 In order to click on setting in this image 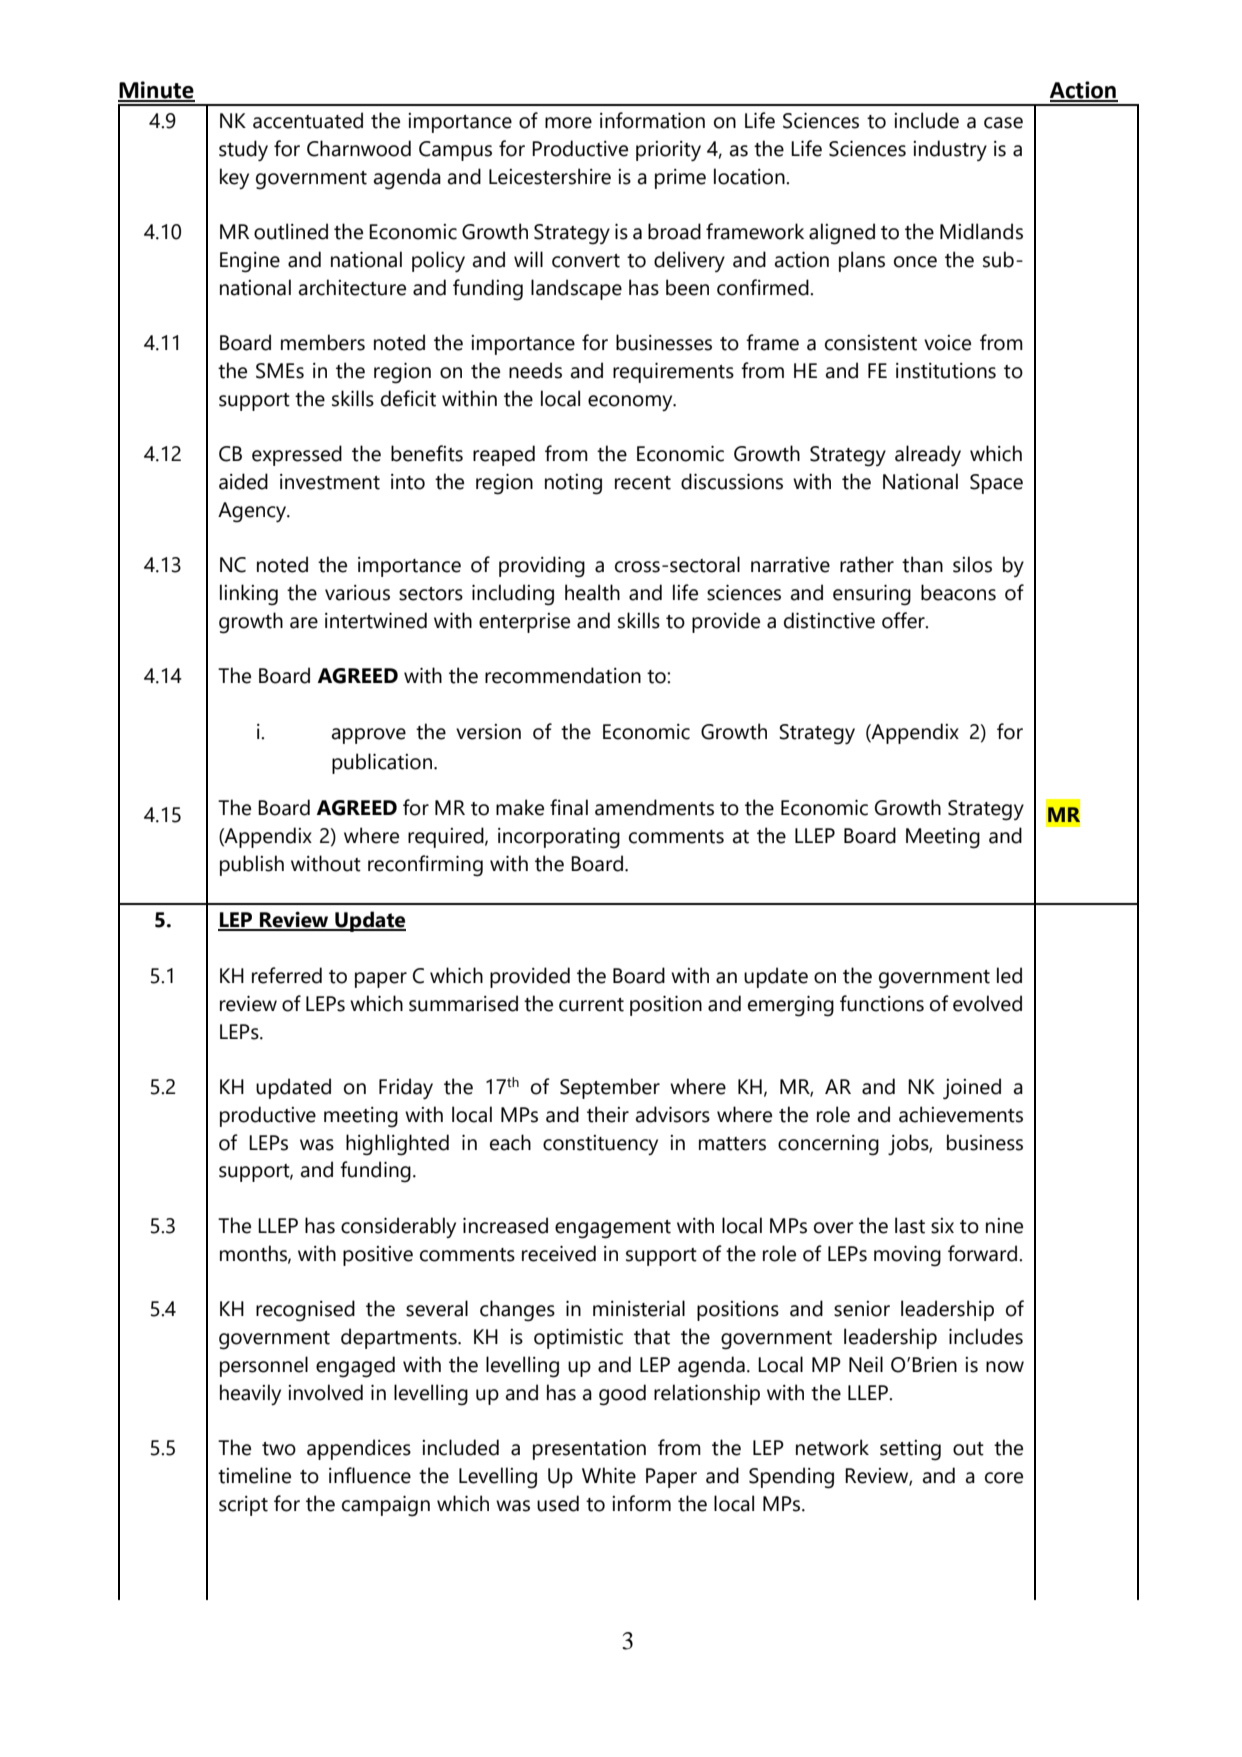, I will do `click(910, 1450)`.
